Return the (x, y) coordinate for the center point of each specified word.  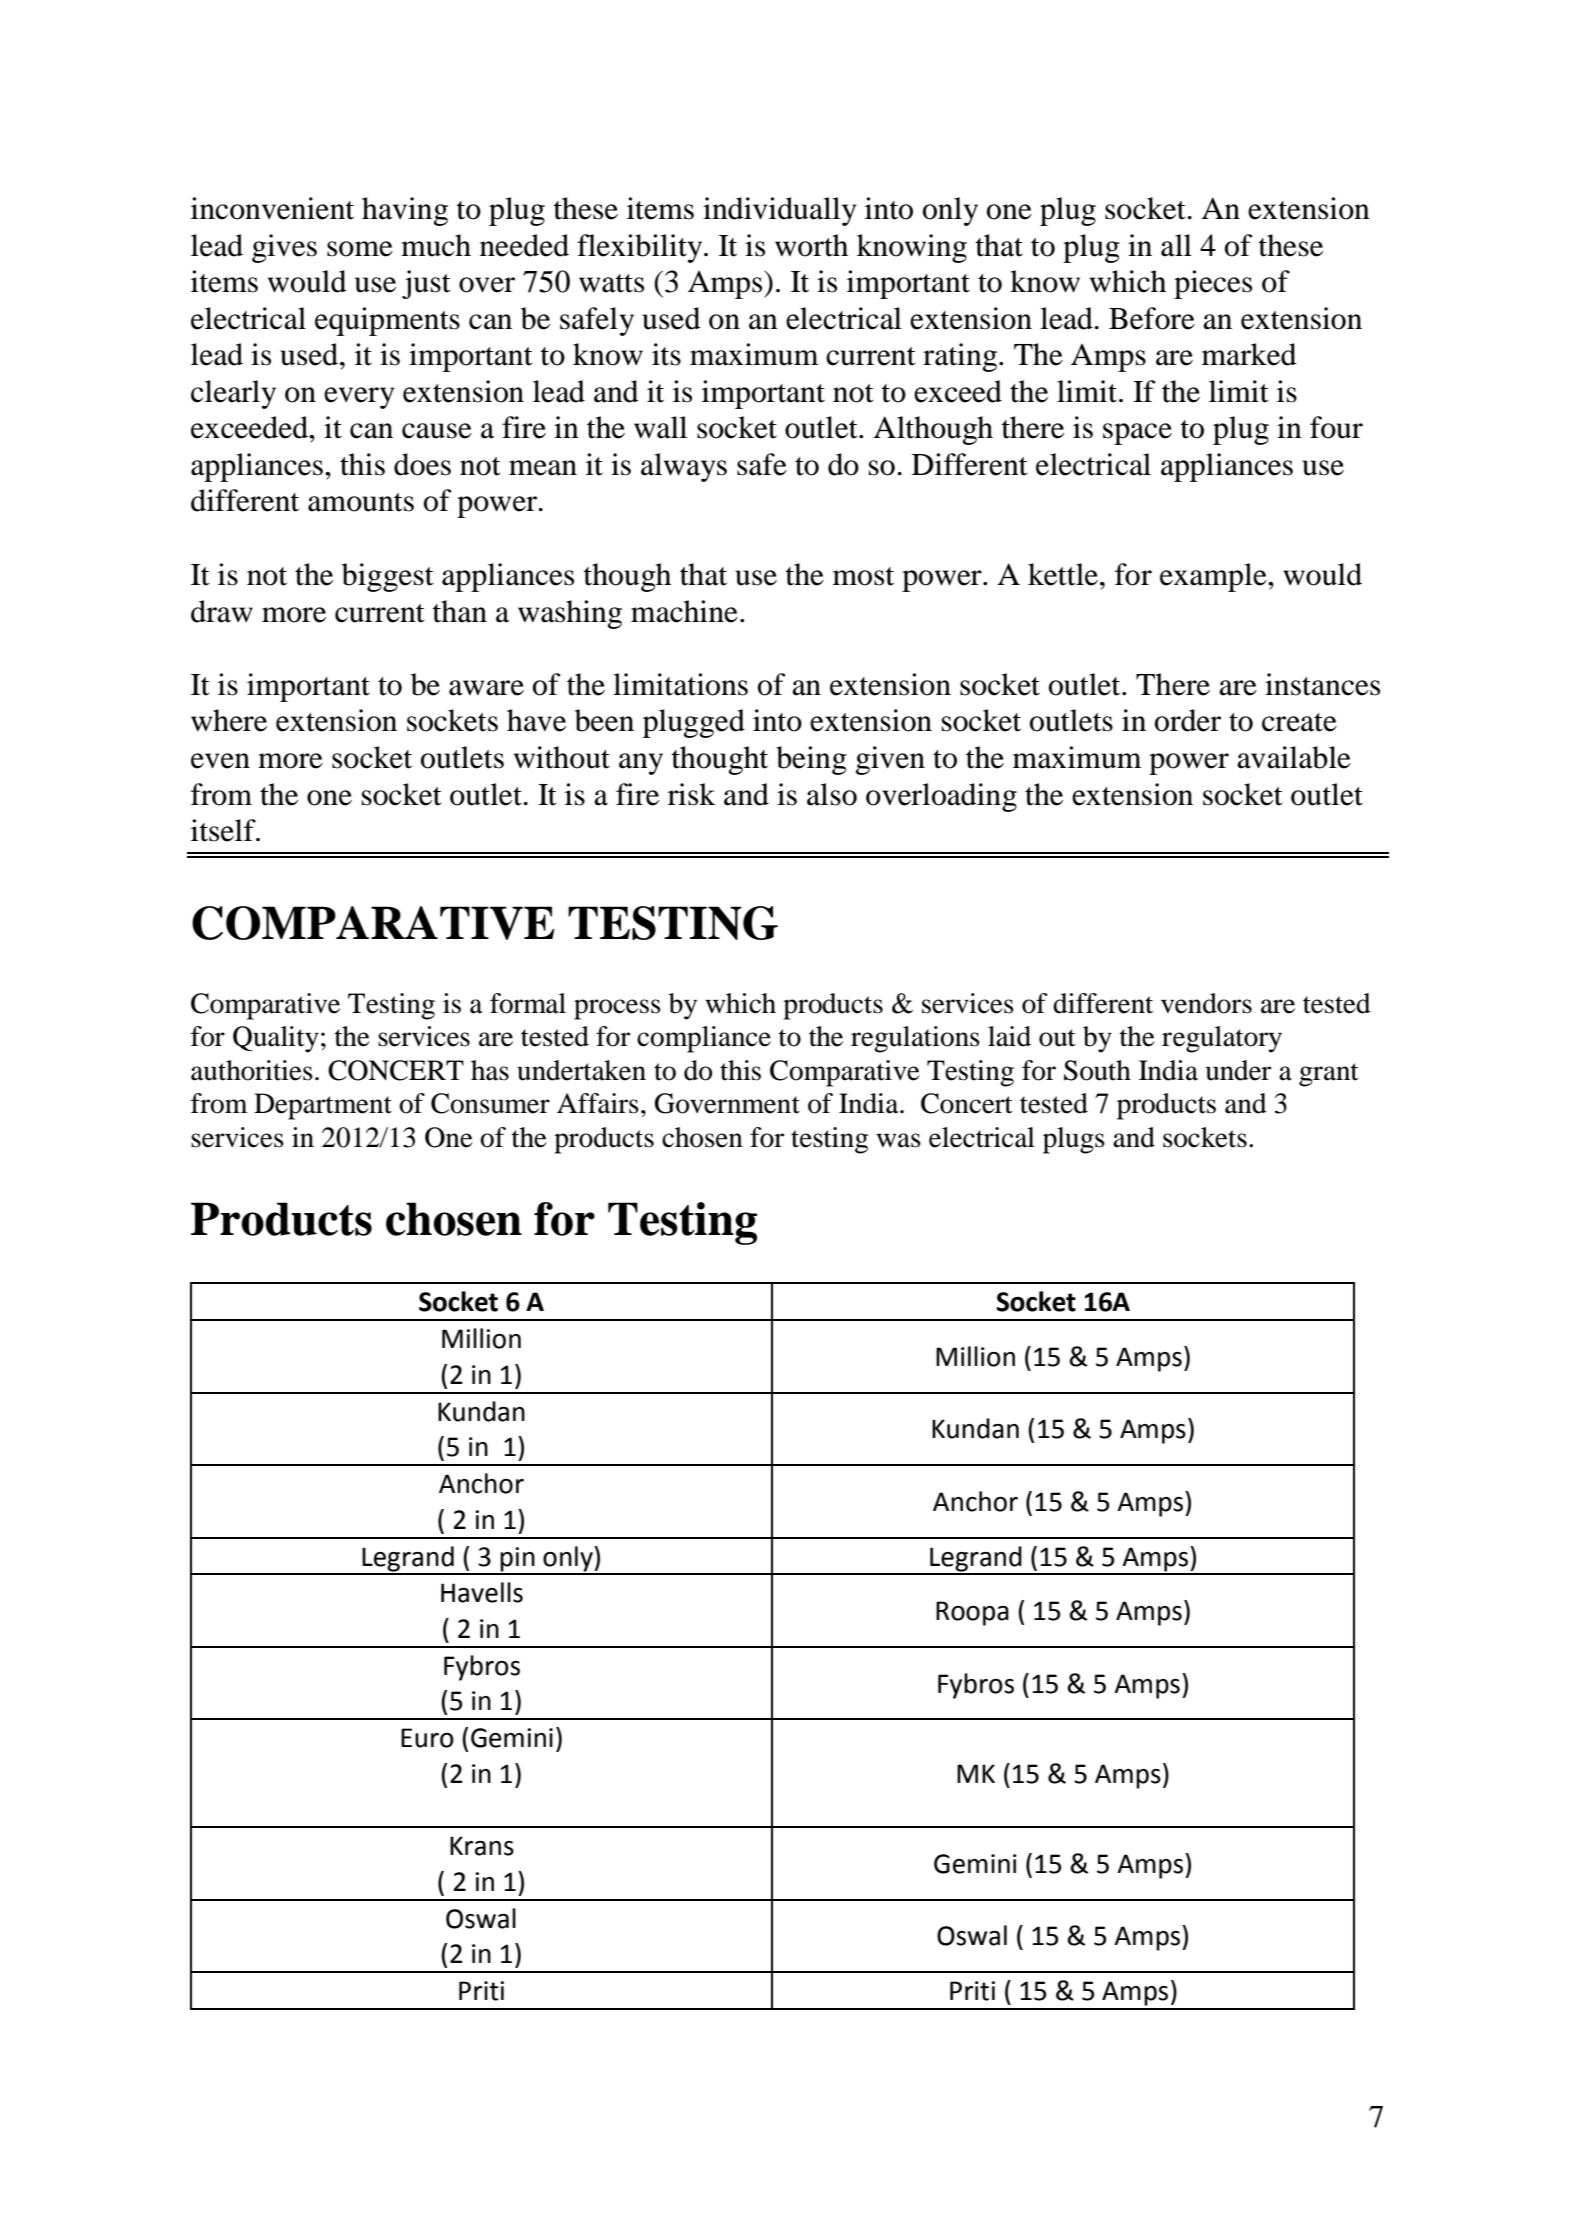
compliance (704, 1039)
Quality (276, 1039)
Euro (427, 1738)
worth (811, 245)
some (360, 249)
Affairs (598, 1103)
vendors (1206, 1003)
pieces (1213, 284)
